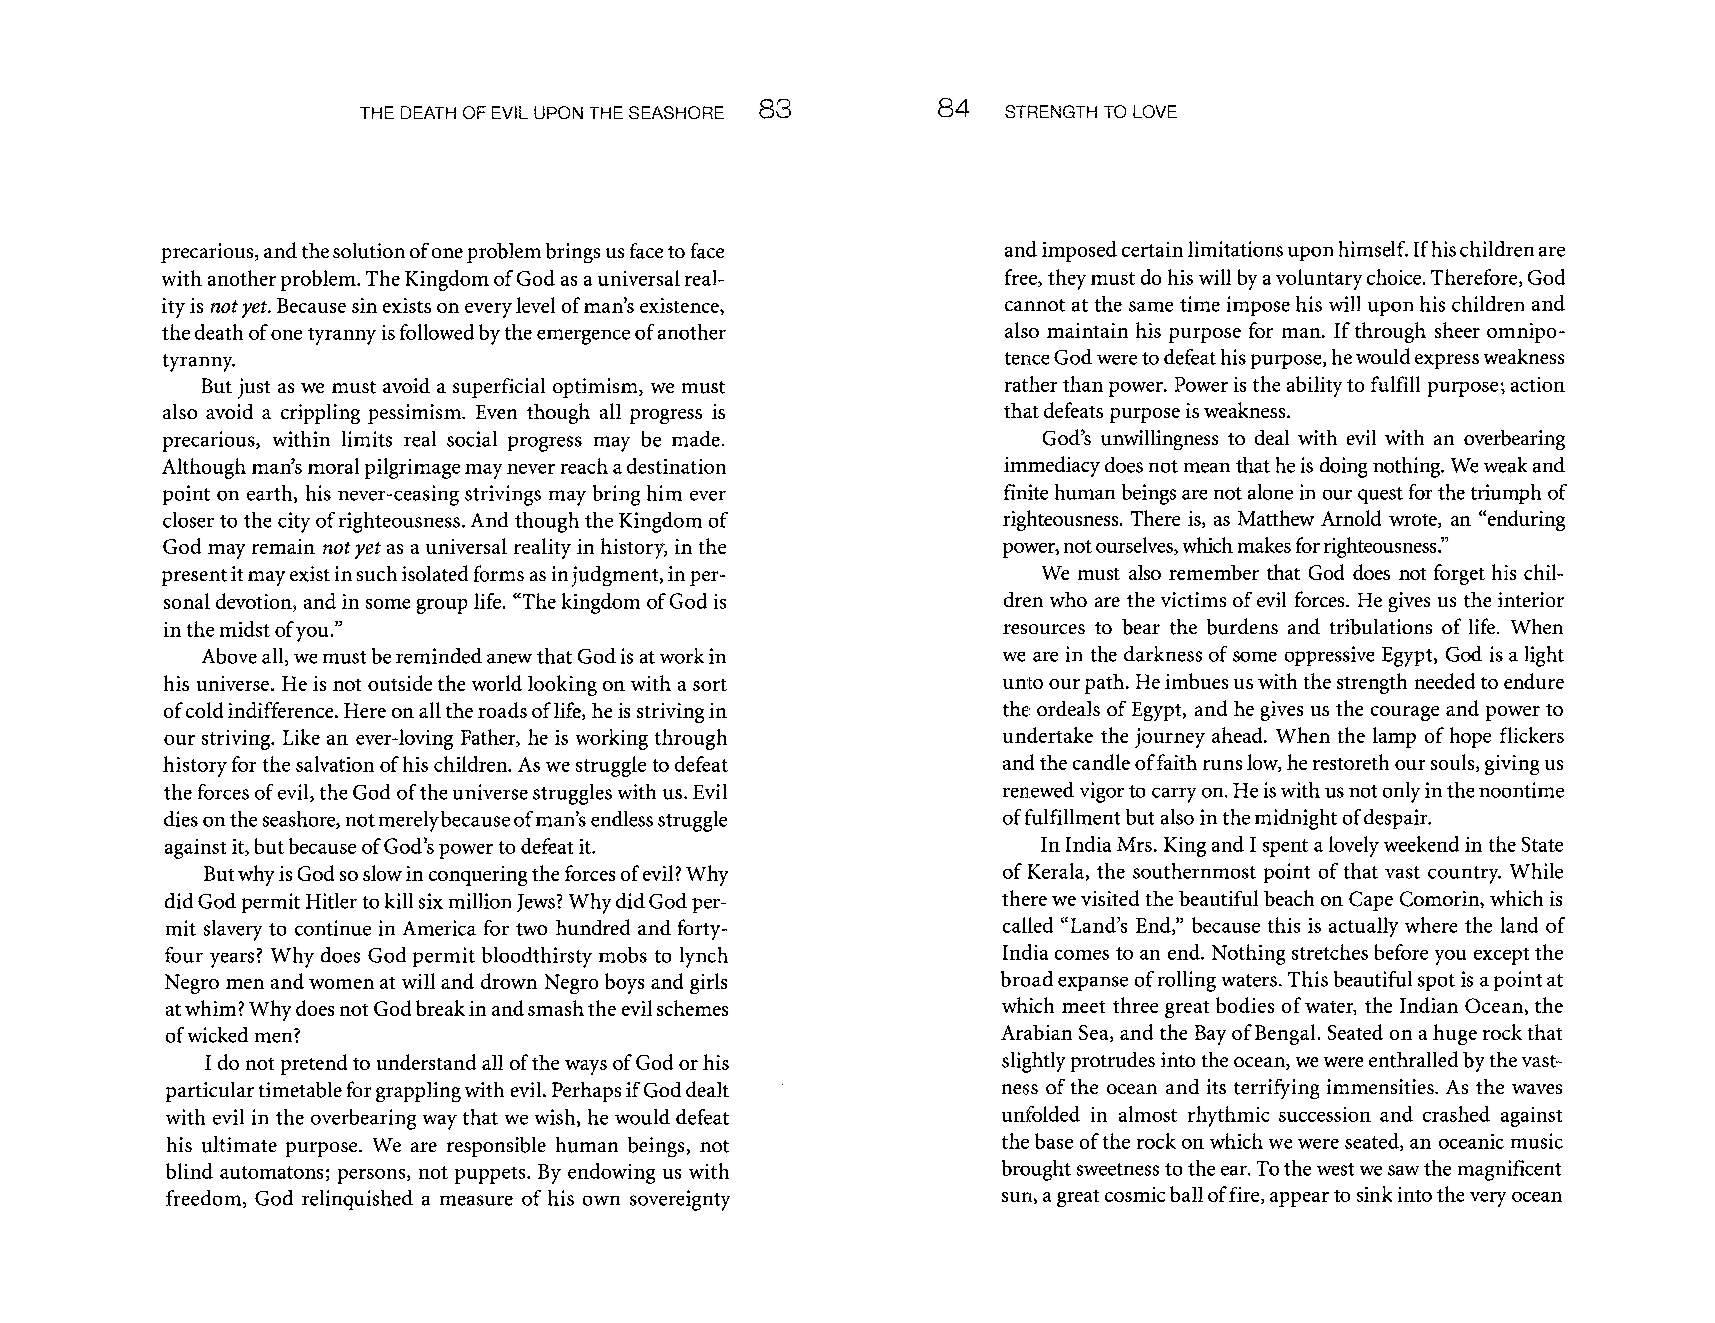 The height and width of the screenshot is (1323, 1715). Describe the element at coordinates (373, 1176) in the screenshot. I see `persons` at that location.
